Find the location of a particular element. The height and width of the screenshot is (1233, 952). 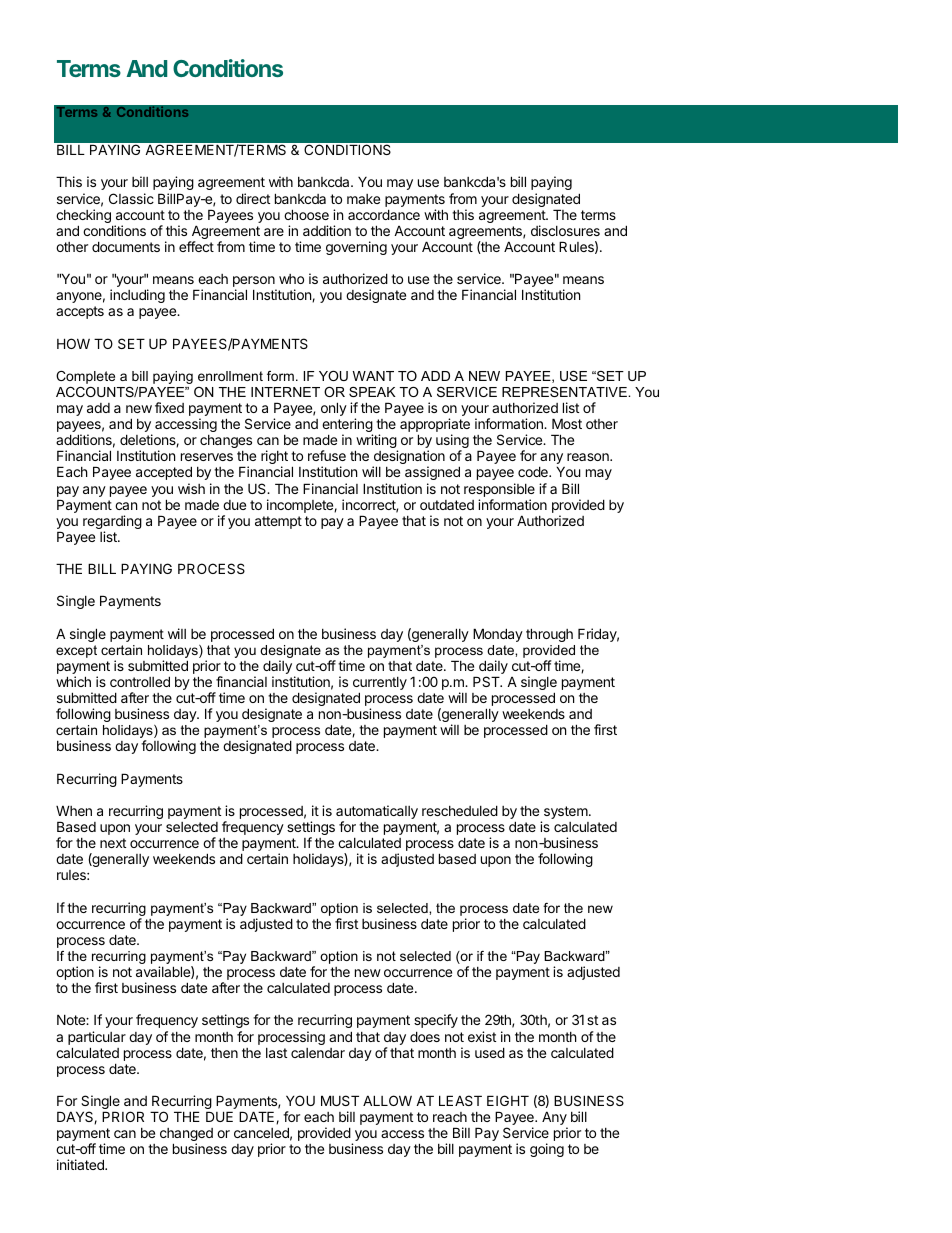

EIGHT is located at coordinates (508, 1100).
